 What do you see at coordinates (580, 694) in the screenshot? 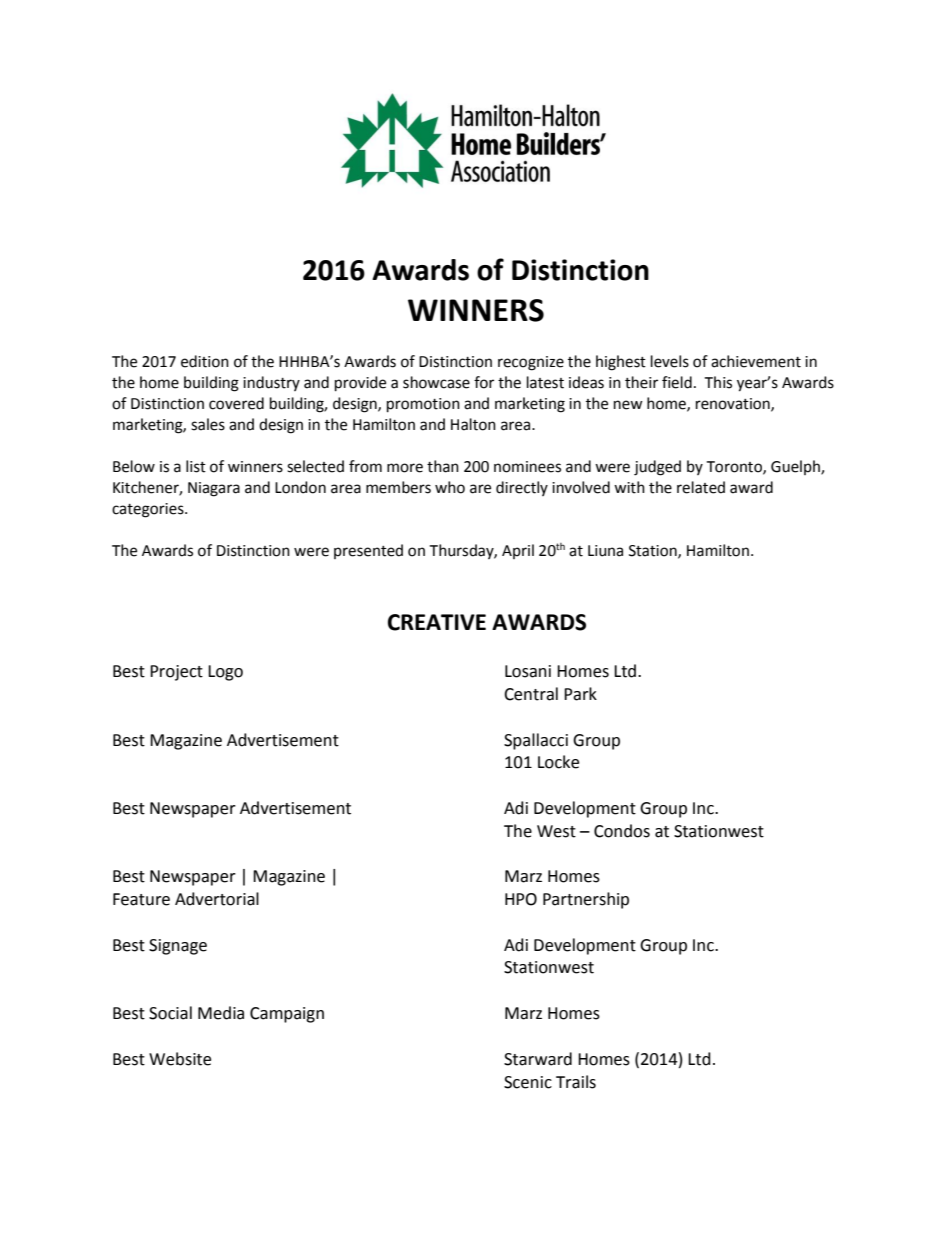
I see `Park` at bounding box center [580, 694].
